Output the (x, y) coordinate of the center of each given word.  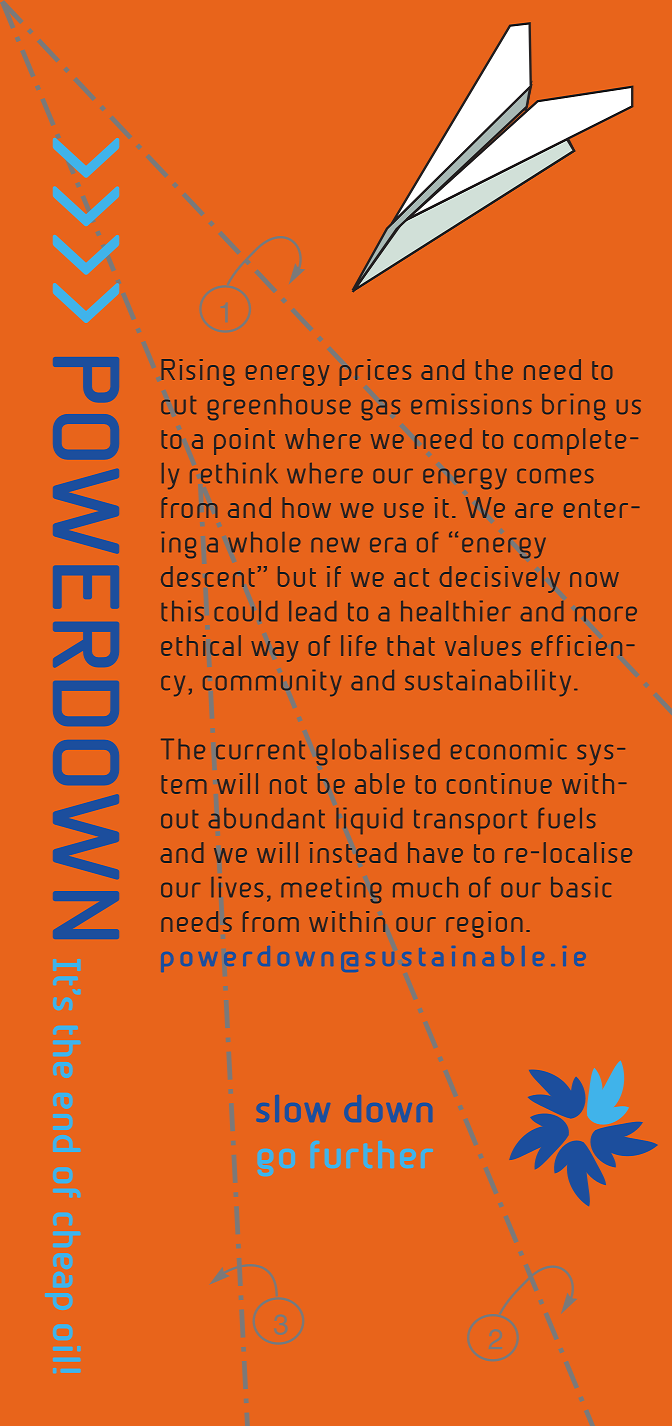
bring (573, 407)
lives (237, 887)
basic (581, 887)
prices (375, 372)
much (425, 887)
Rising (198, 372)
